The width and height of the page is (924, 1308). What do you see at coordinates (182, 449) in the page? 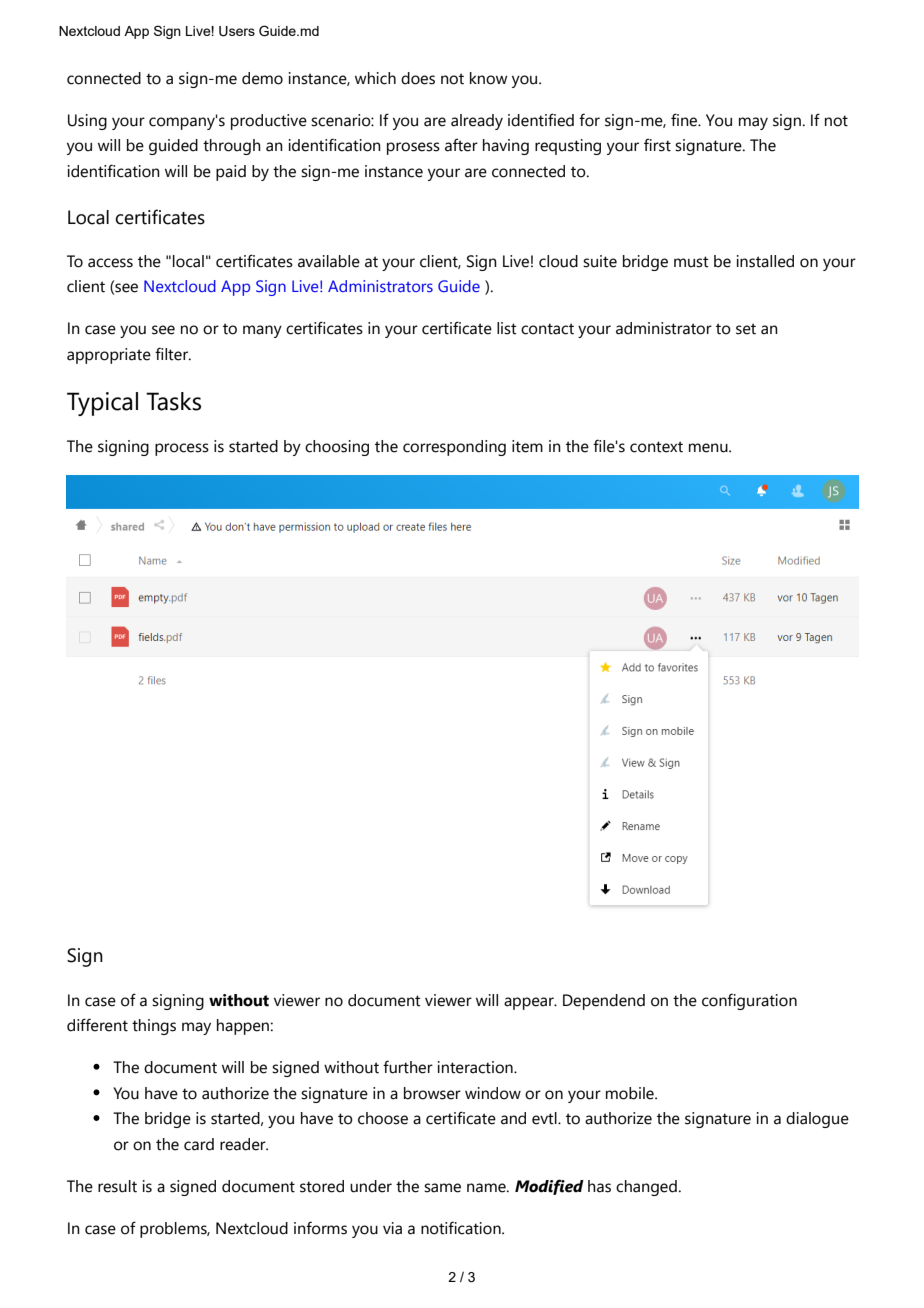
I see `process` at bounding box center [182, 449].
